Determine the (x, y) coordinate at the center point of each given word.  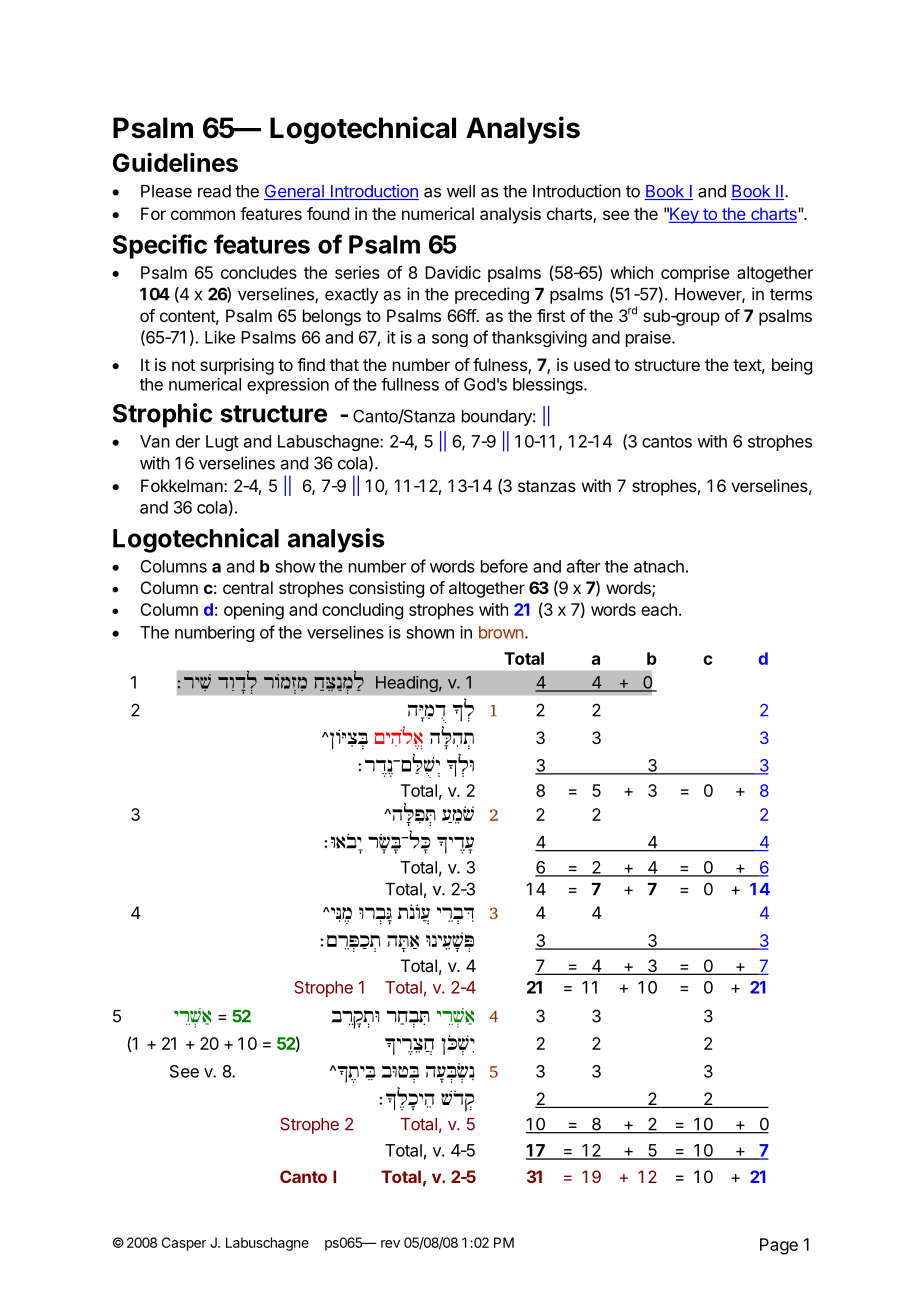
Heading (407, 684)
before (504, 566)
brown (501, 632)
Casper (184, 1244)
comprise (695, 274)
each (659, 609)
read (214, 191)
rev (390, 1244)
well (461, 191)
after (584, 566)
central (248, 587)
